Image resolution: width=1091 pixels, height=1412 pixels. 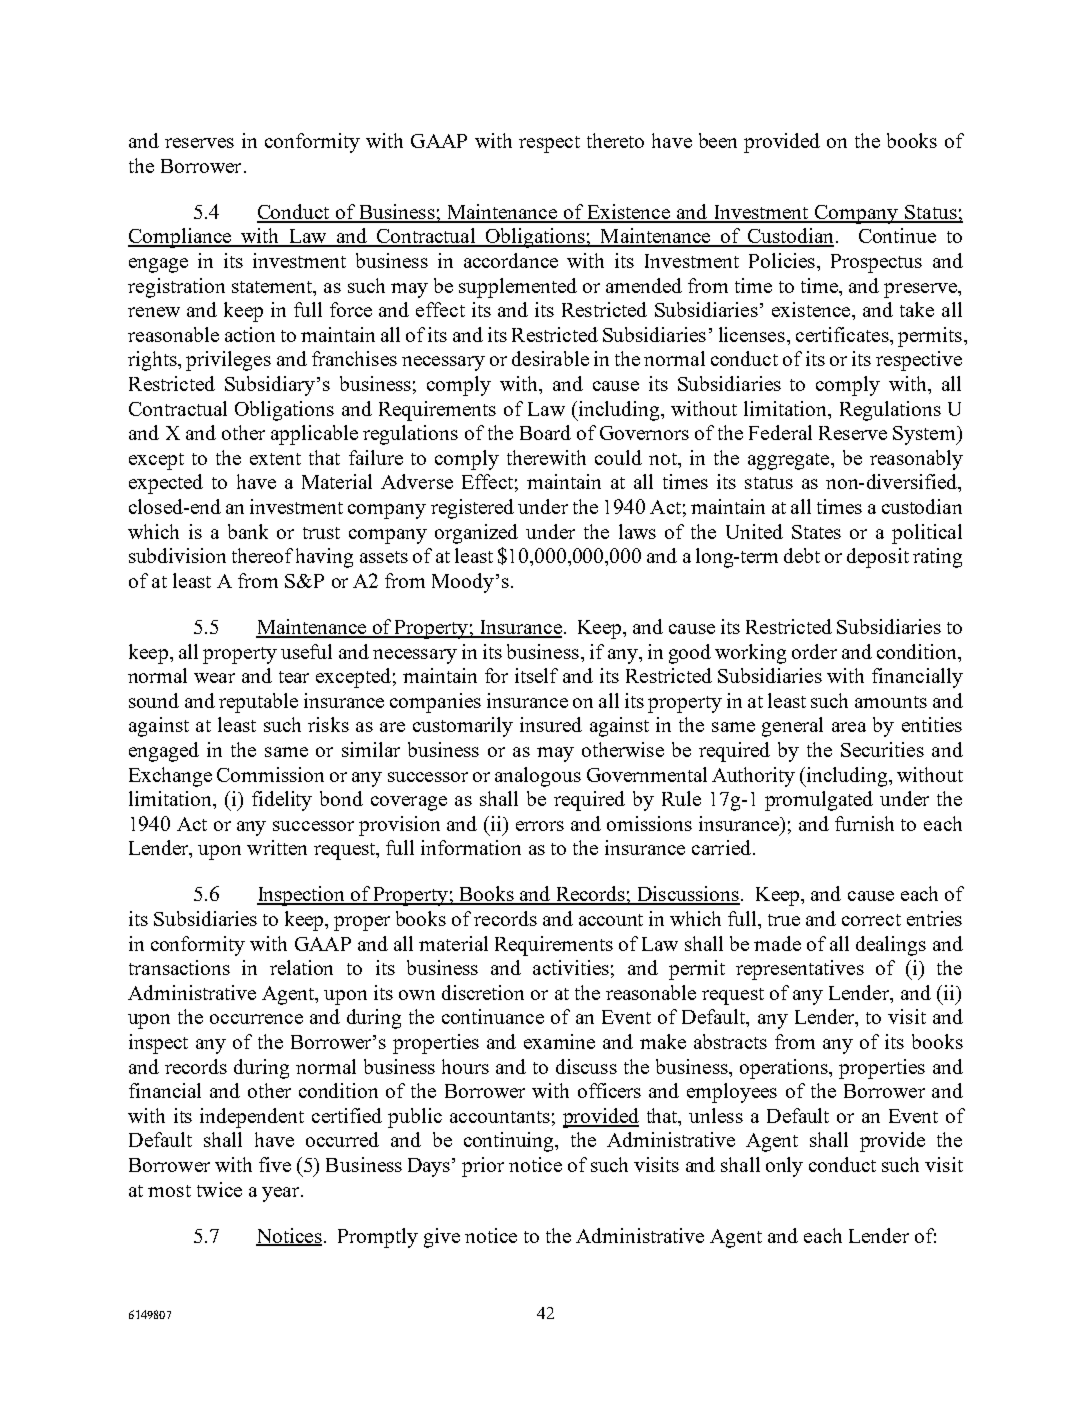 I want to click on twice, so click(x=219, y=1189).
